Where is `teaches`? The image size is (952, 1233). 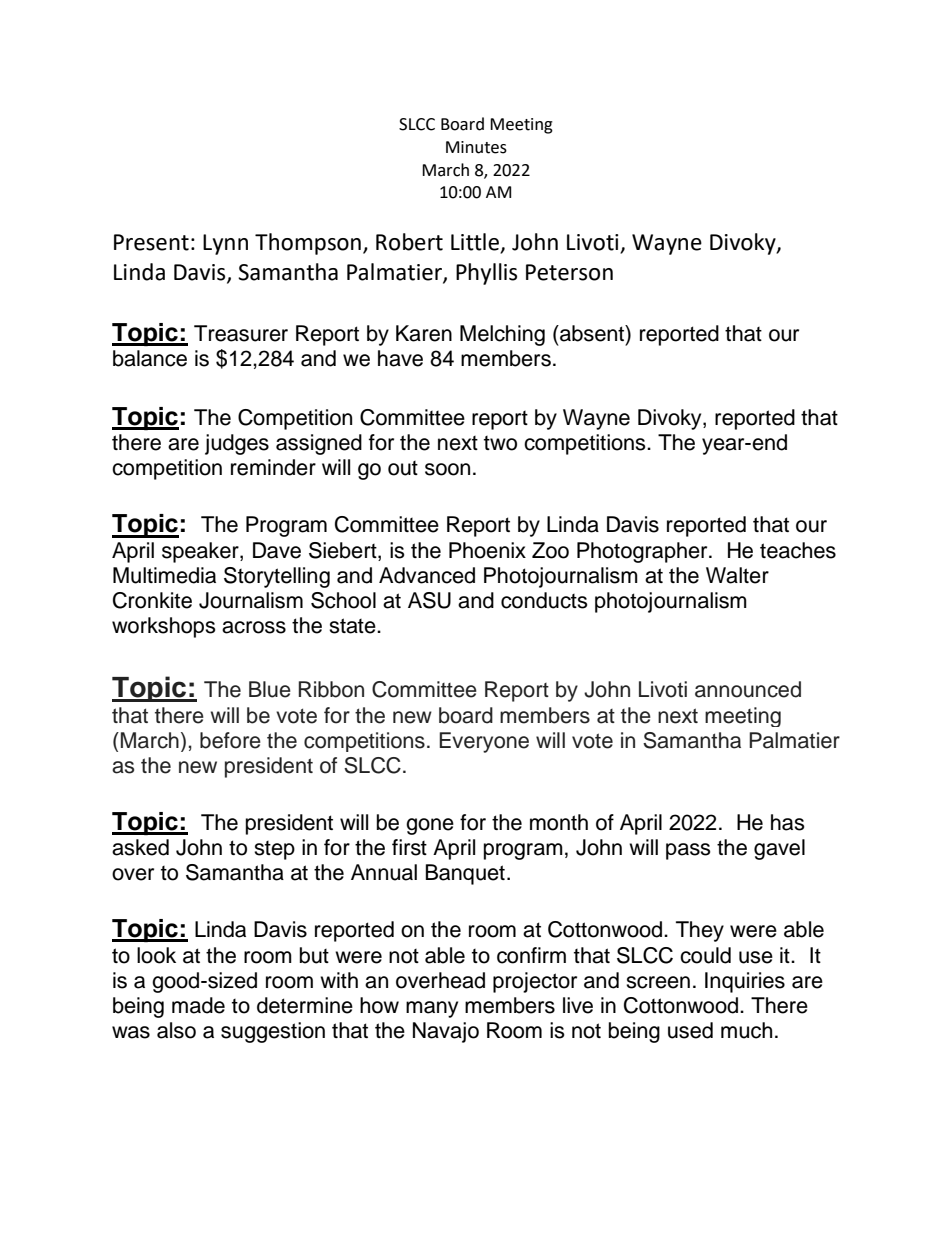
teaches is located at coordinates (798, 550).
